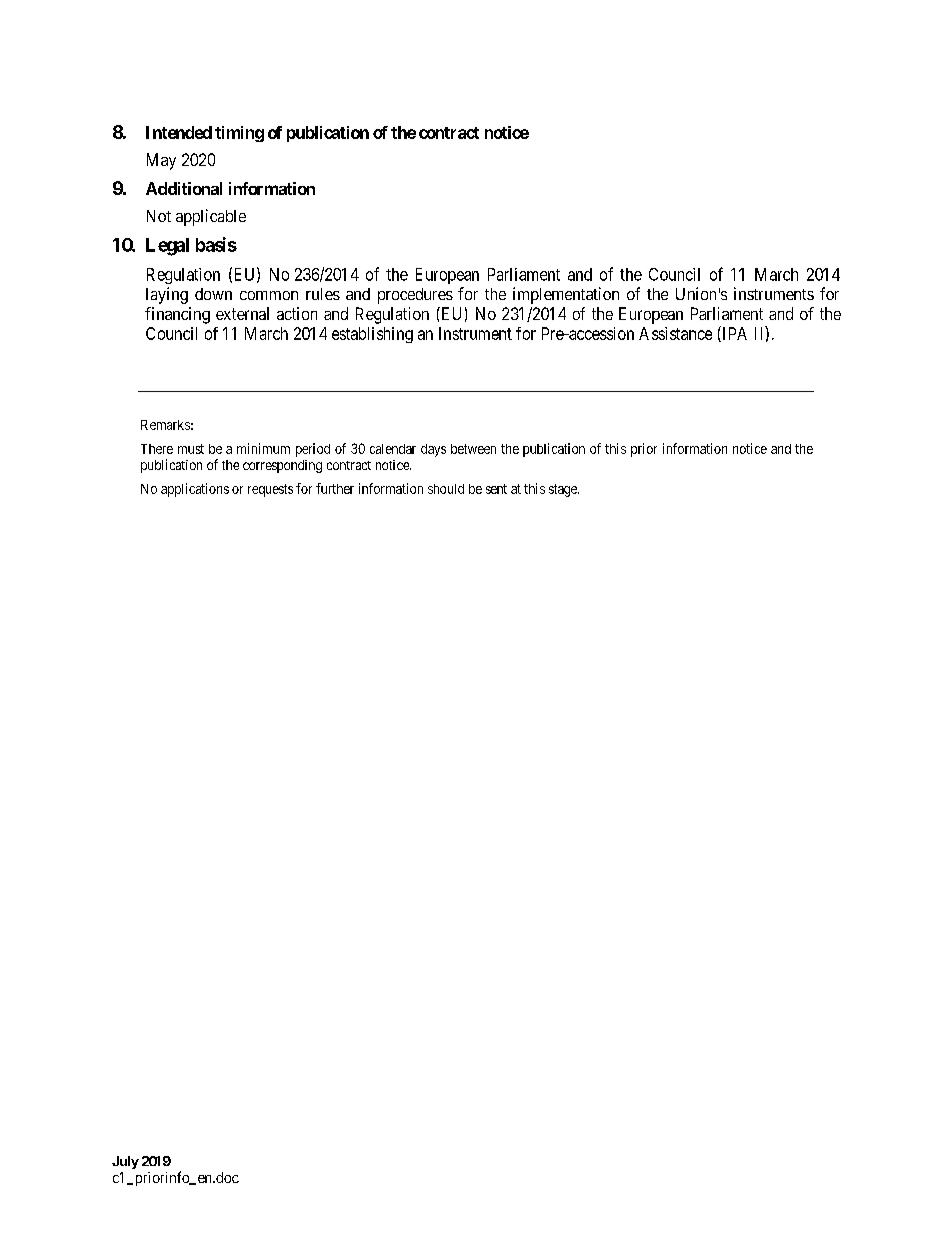 The image size is (952, 1233). Describe the element at coordinates (125, 1162) in the screenshot. I see `July` at that location.
